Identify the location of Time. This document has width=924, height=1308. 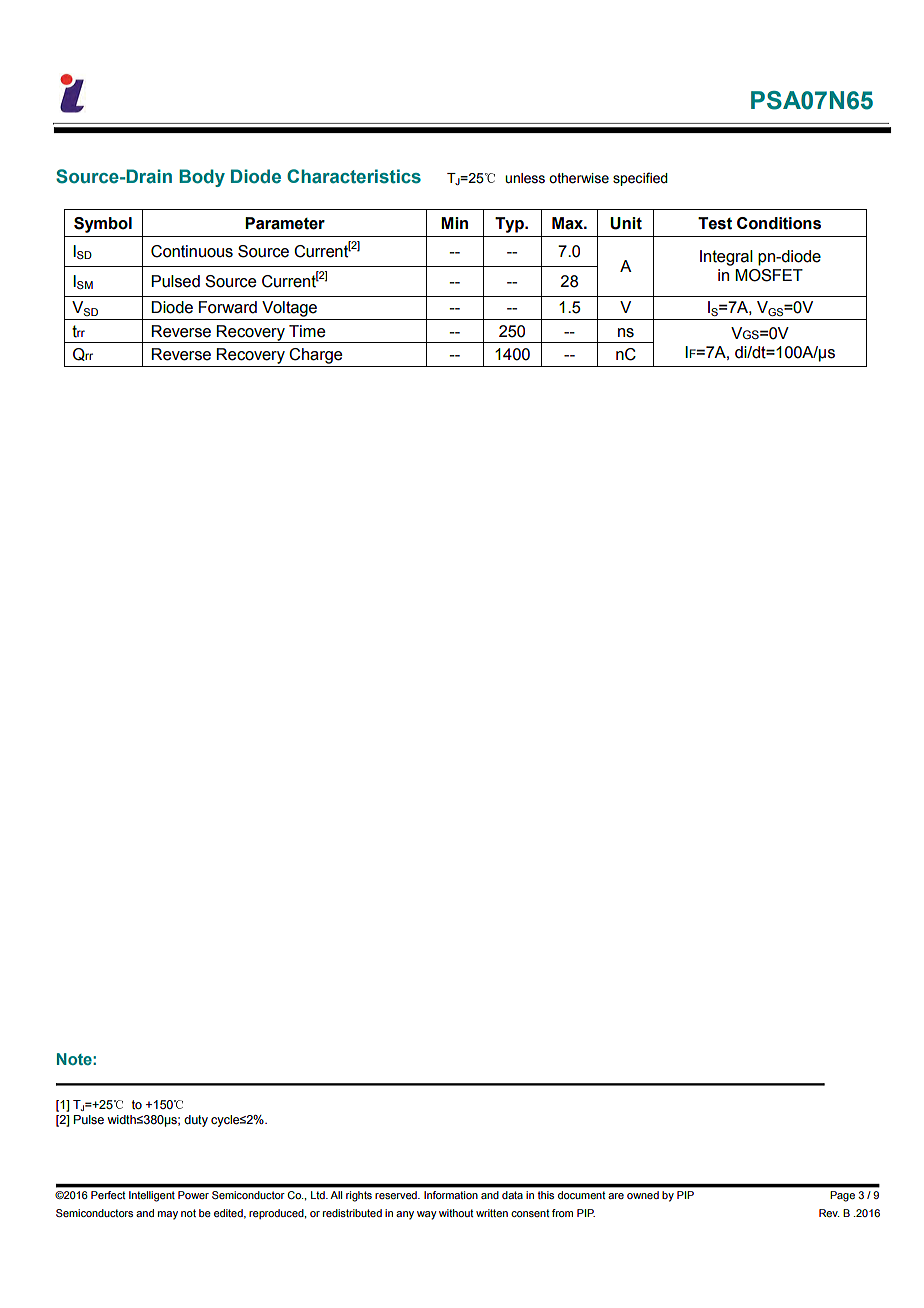
(307, 331).
